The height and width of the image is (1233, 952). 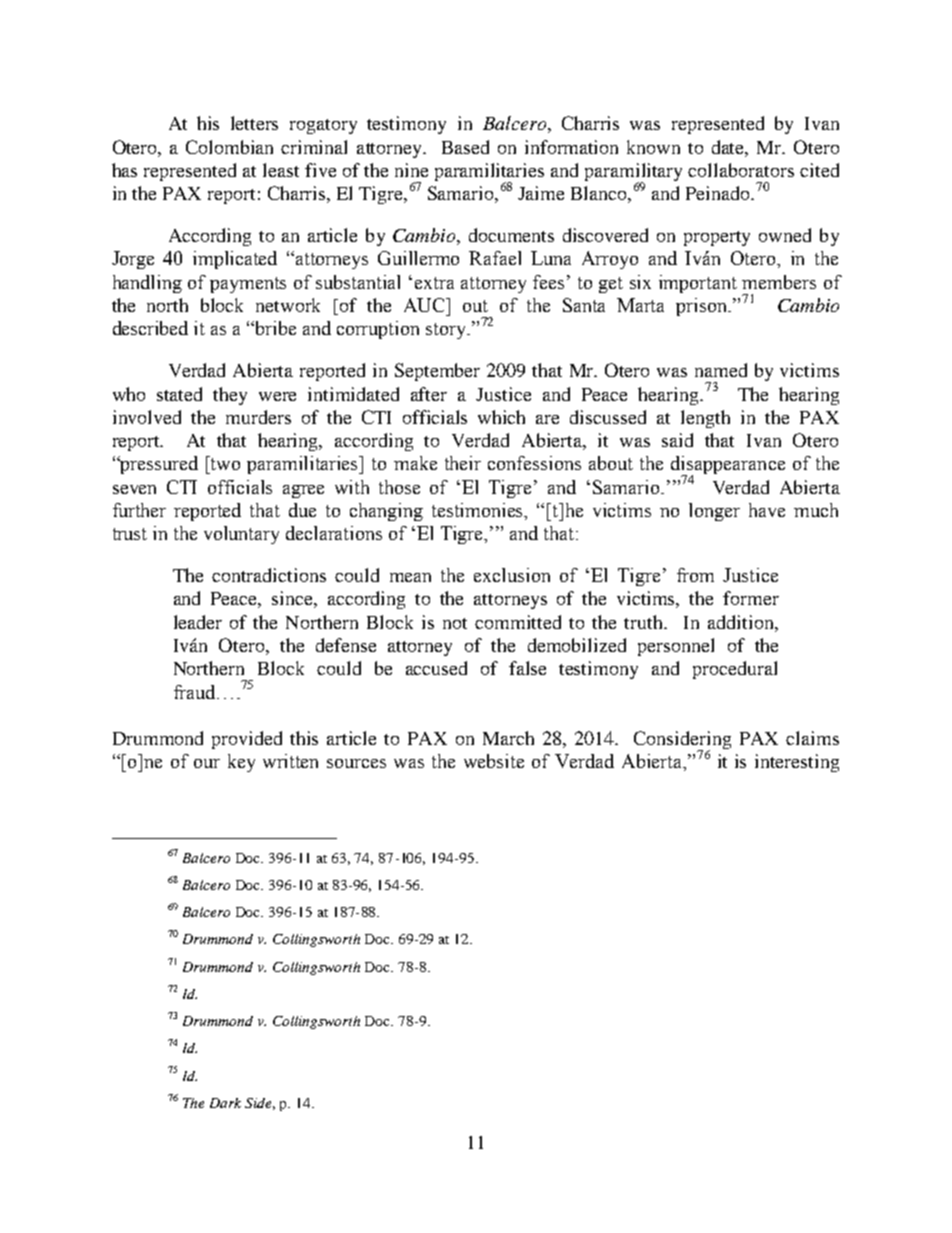 I want to click on not, so click(x=455, y=623).
